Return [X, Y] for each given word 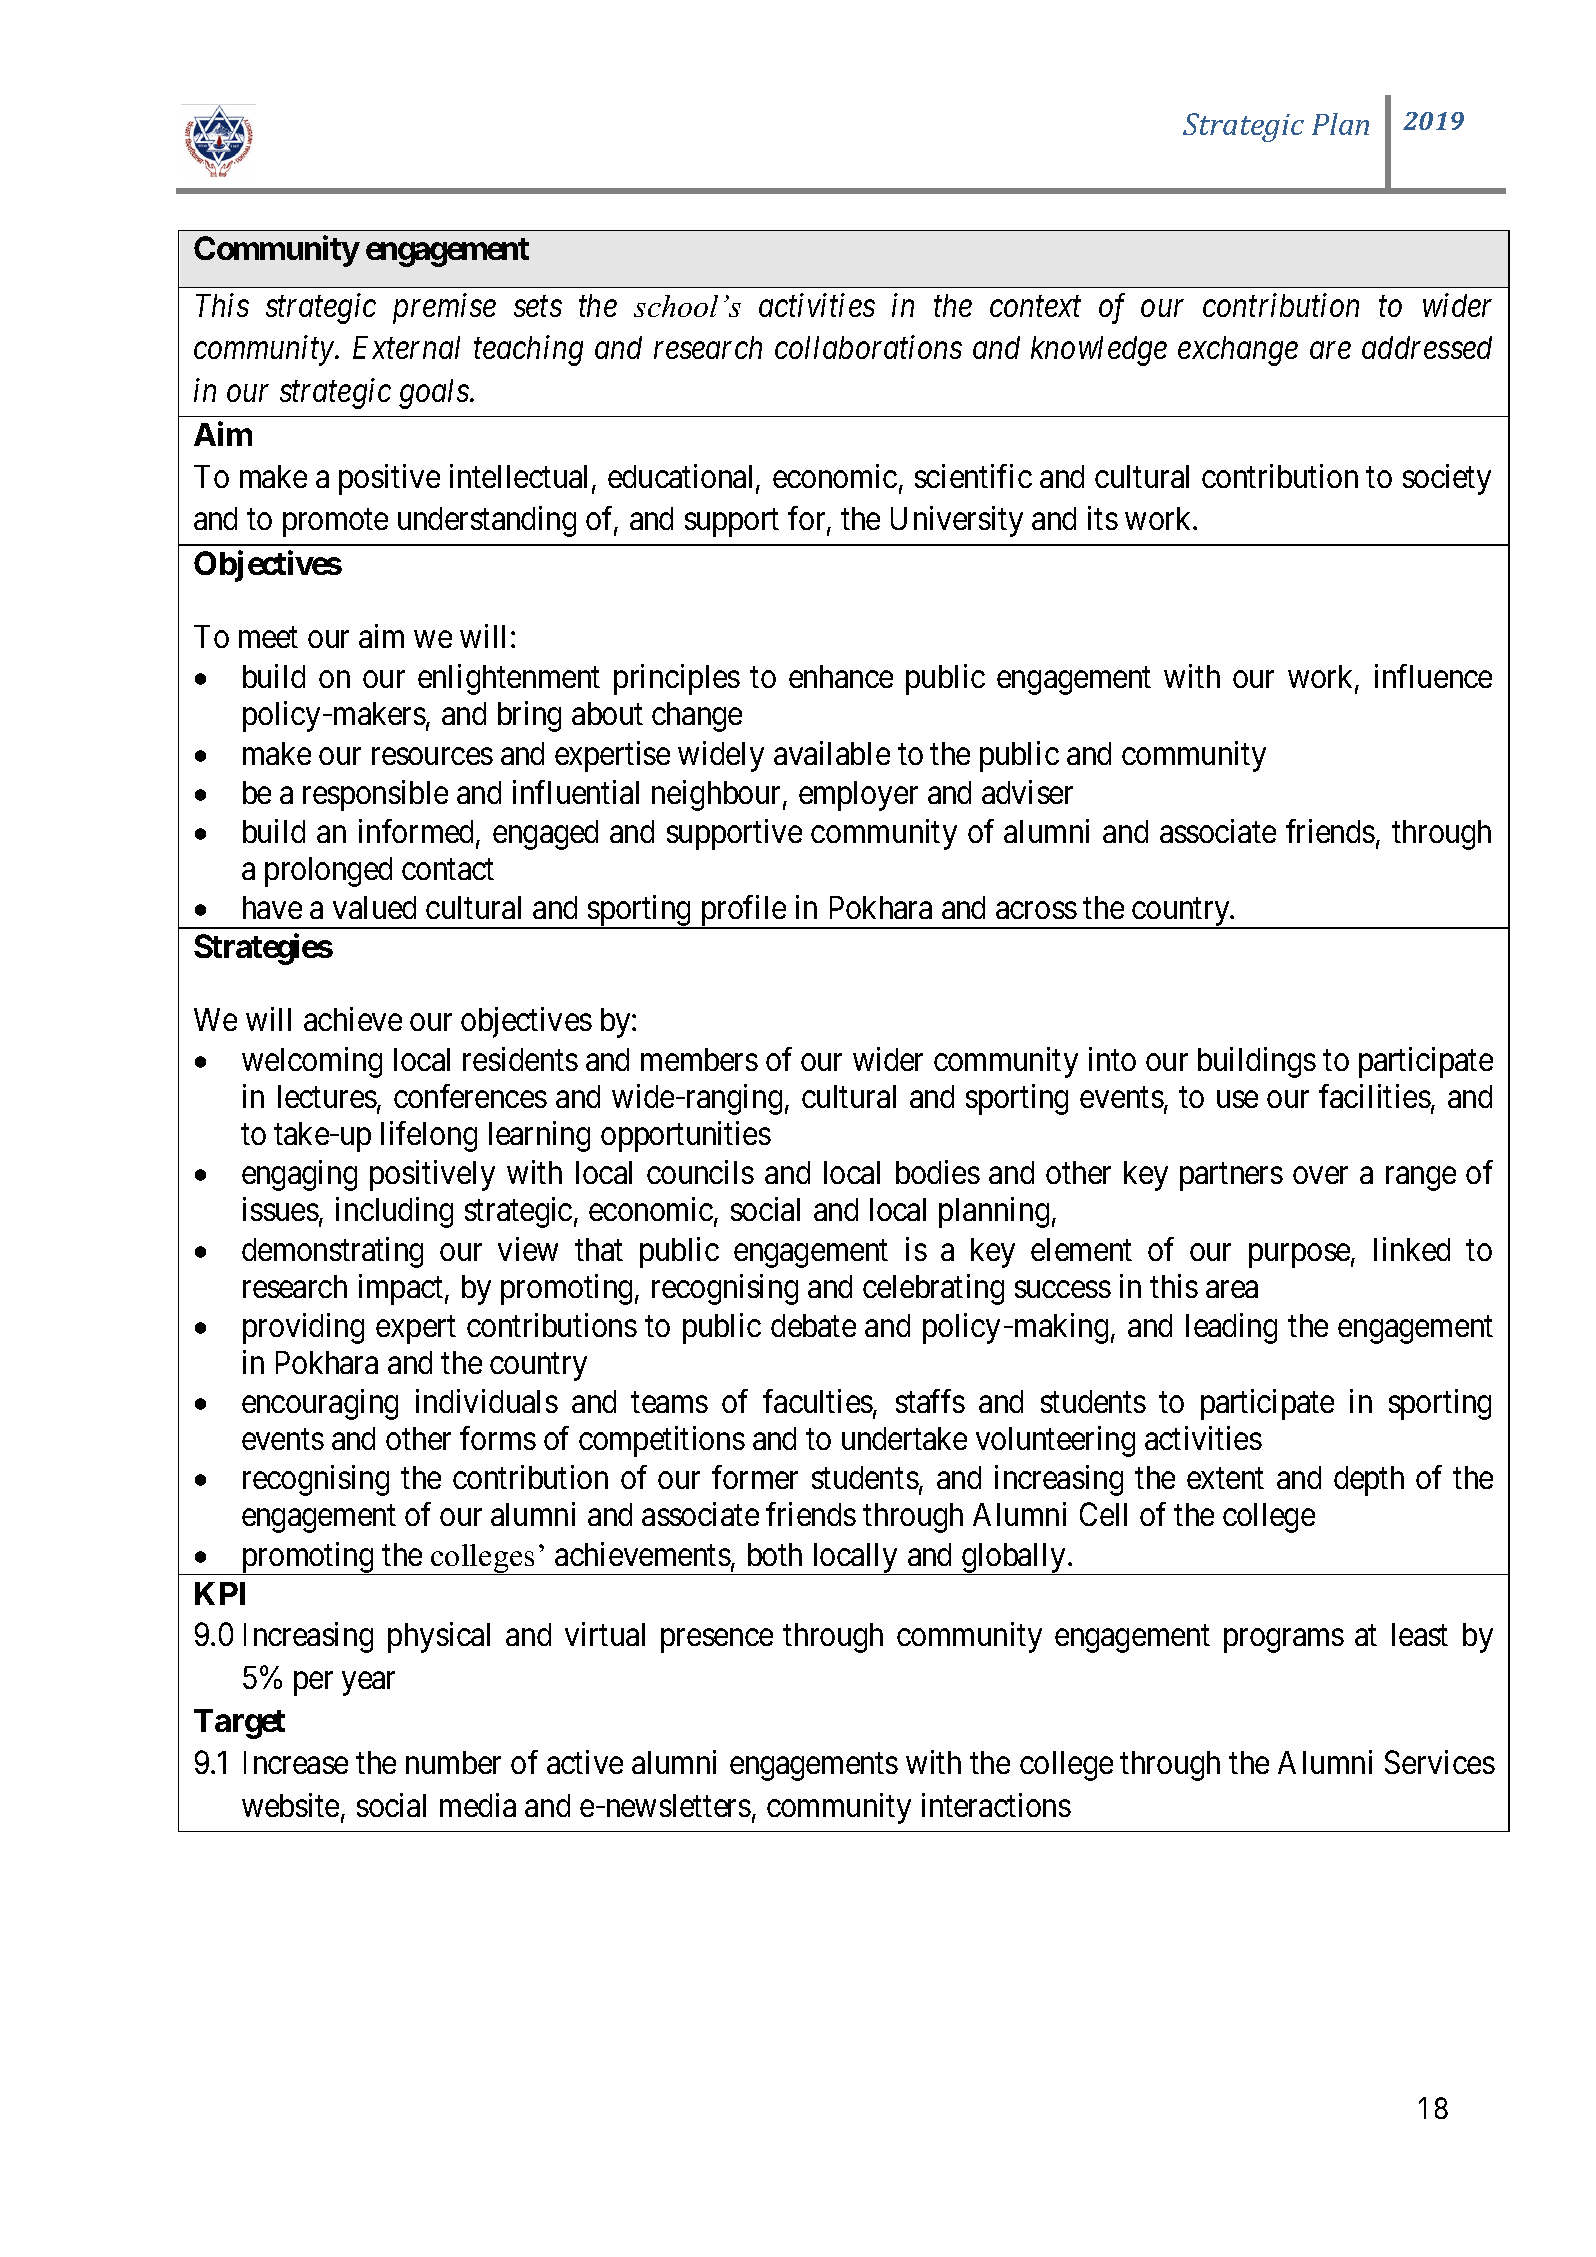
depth [1369, 1481]
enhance [841, 676]
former [755, 1477]
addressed [1427, 347]
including [394, 1212]
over [1320, 1176]
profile [743, 912]
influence [1433, 676]
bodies [938, 1172]
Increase [296, 1762]
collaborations [868, 347]
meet [268, 638]
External [406, 347]
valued [374, 907]
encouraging [320, 1404]
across [1036, 910]
